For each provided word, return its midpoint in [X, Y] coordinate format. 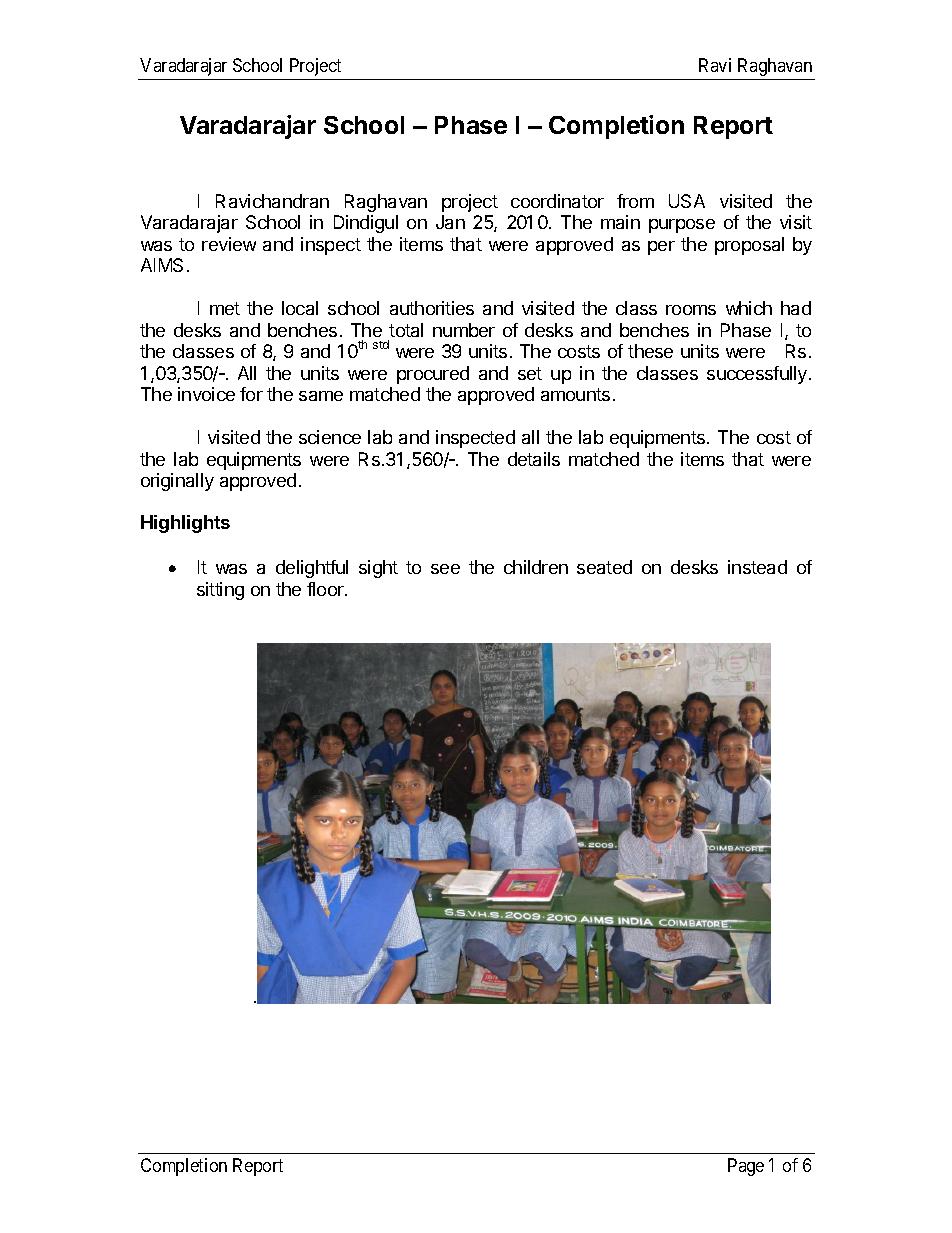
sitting [220, 591]
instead [757, 567]
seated [604, 567]
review [229, 244]
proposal [749, 246]
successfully [757, 375]
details [534, 459]
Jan [450, 222]
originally [177, 482]
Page [746, 1167]
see [445, 569]
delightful [312, 569]
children [536, 567]
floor [326, 589]
